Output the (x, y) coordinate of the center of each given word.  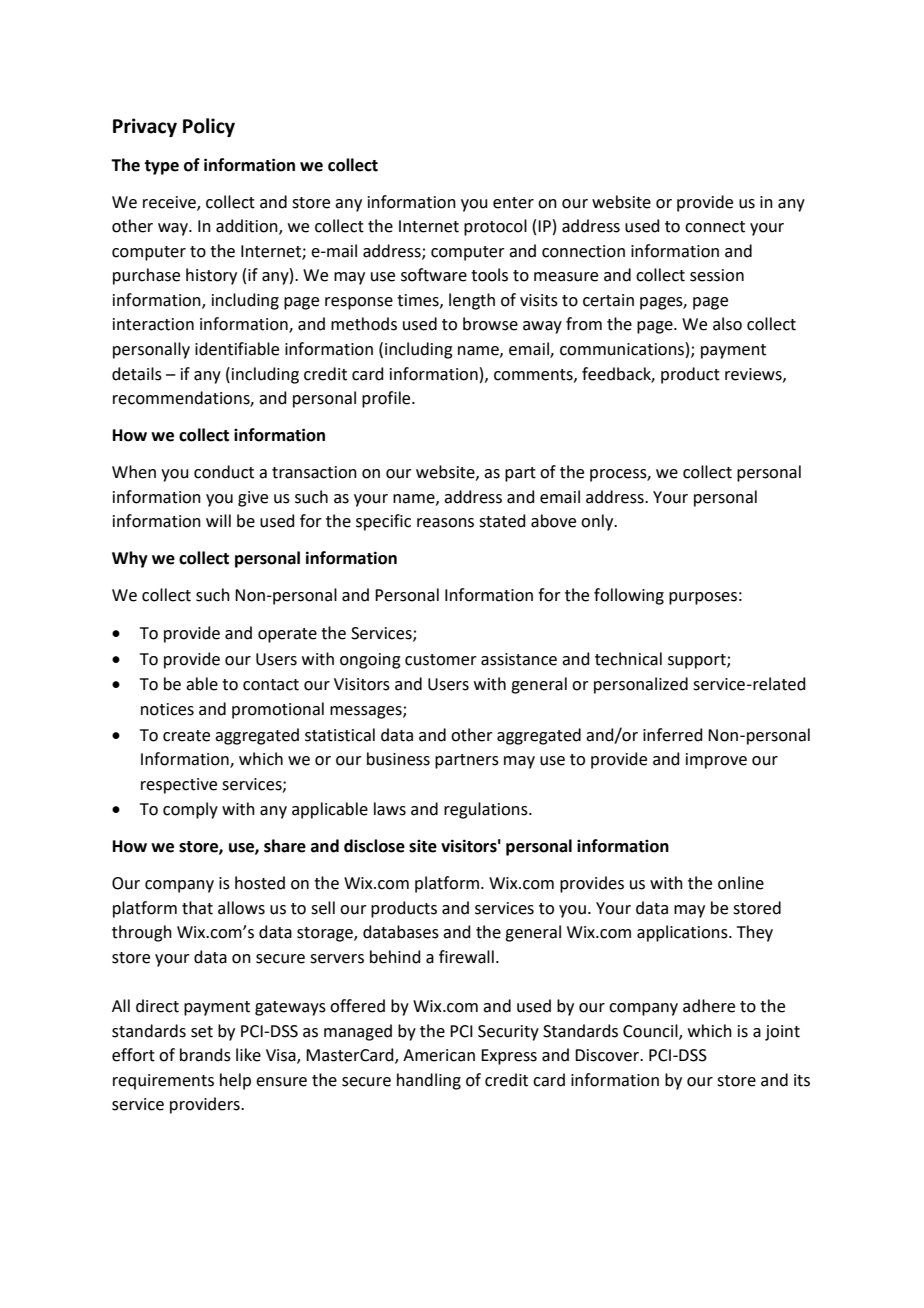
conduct (224, 472)
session (717, 275)
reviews (754, 375)
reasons (445, 523)
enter (513, 203)
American (439, 1055)
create (186, 736)
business (398, 759)
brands (205, 1055)
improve (716, 761)
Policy (209, 127)
